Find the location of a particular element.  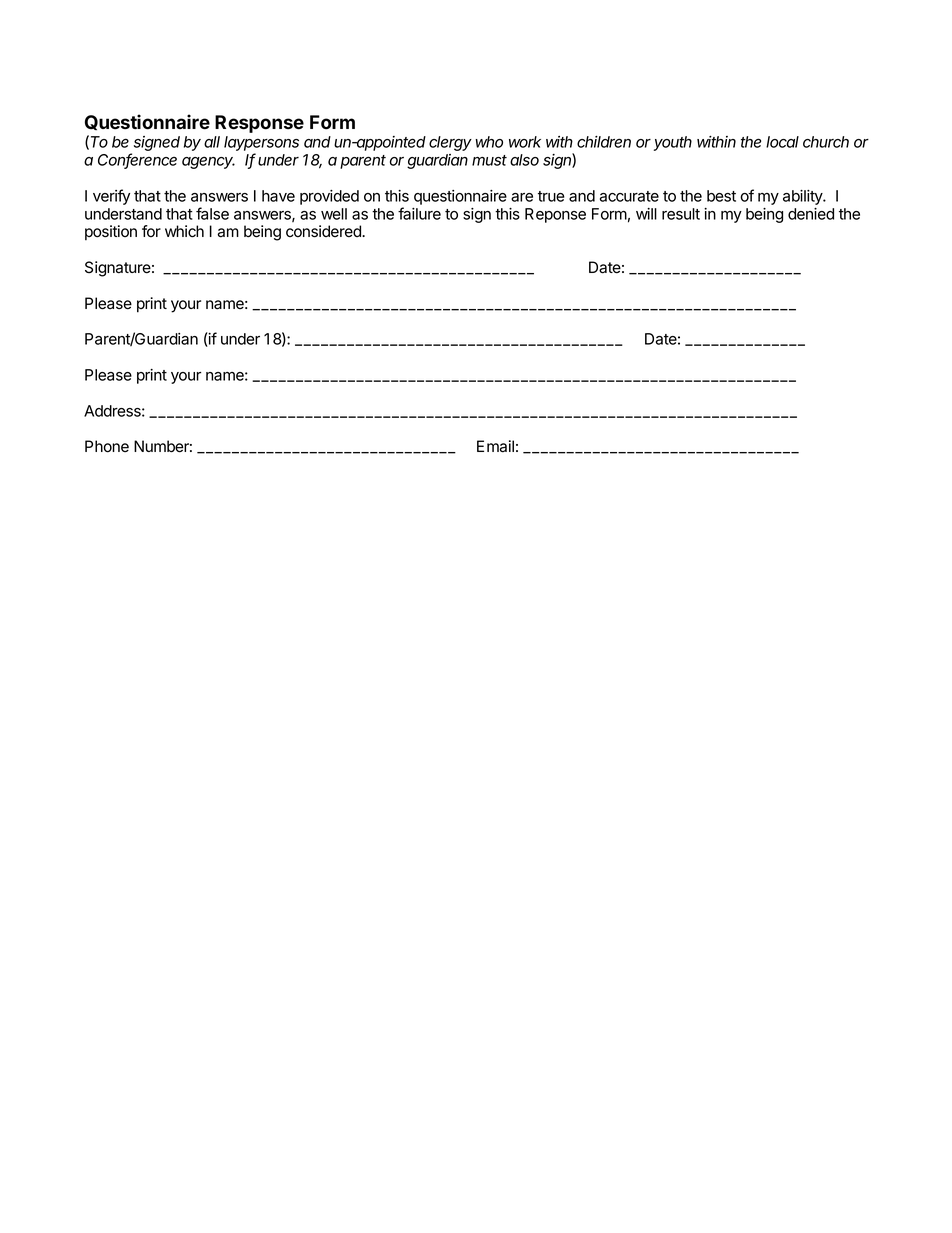

Email is located at coordinates (495, 446).
